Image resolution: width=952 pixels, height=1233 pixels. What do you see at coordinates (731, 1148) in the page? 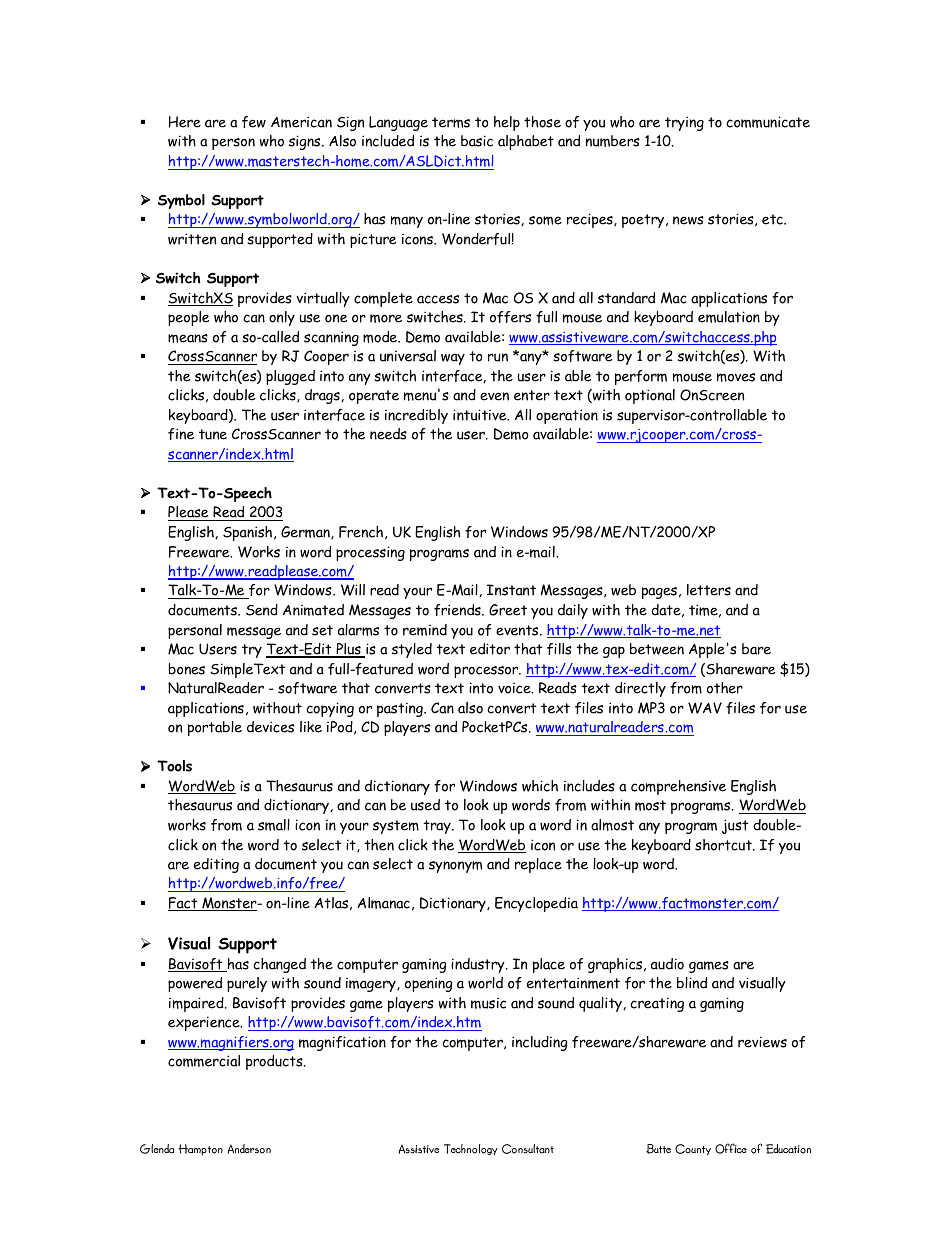
I see `Office` at bounding box center [731, 1148].
